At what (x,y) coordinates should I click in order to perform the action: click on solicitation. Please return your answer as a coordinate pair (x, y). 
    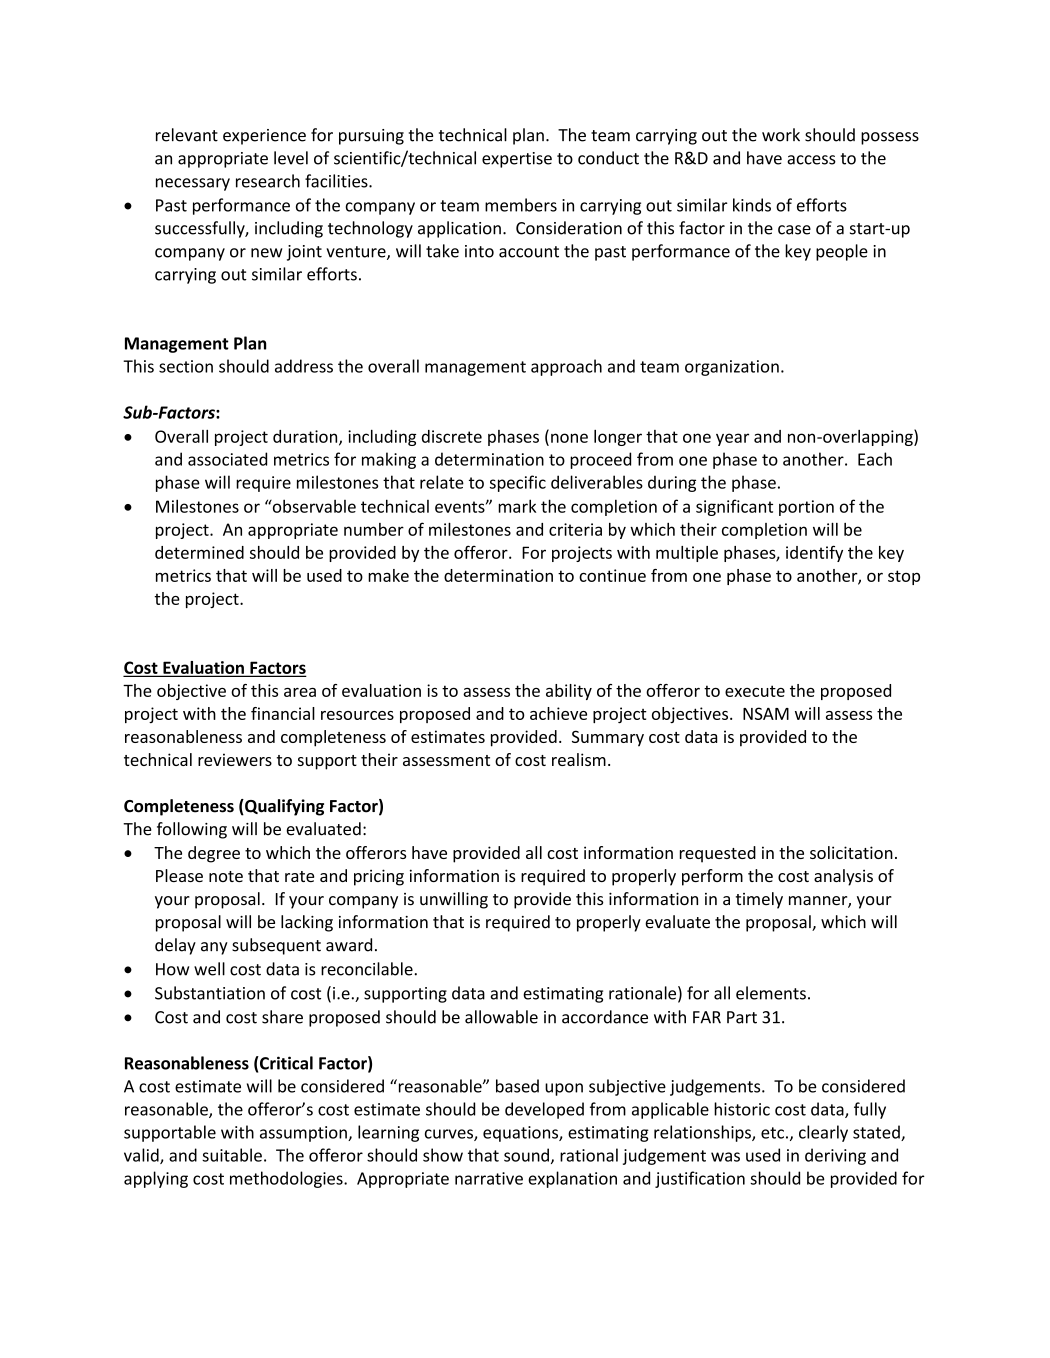
    Looking at the image, I should click on (851, 852).
